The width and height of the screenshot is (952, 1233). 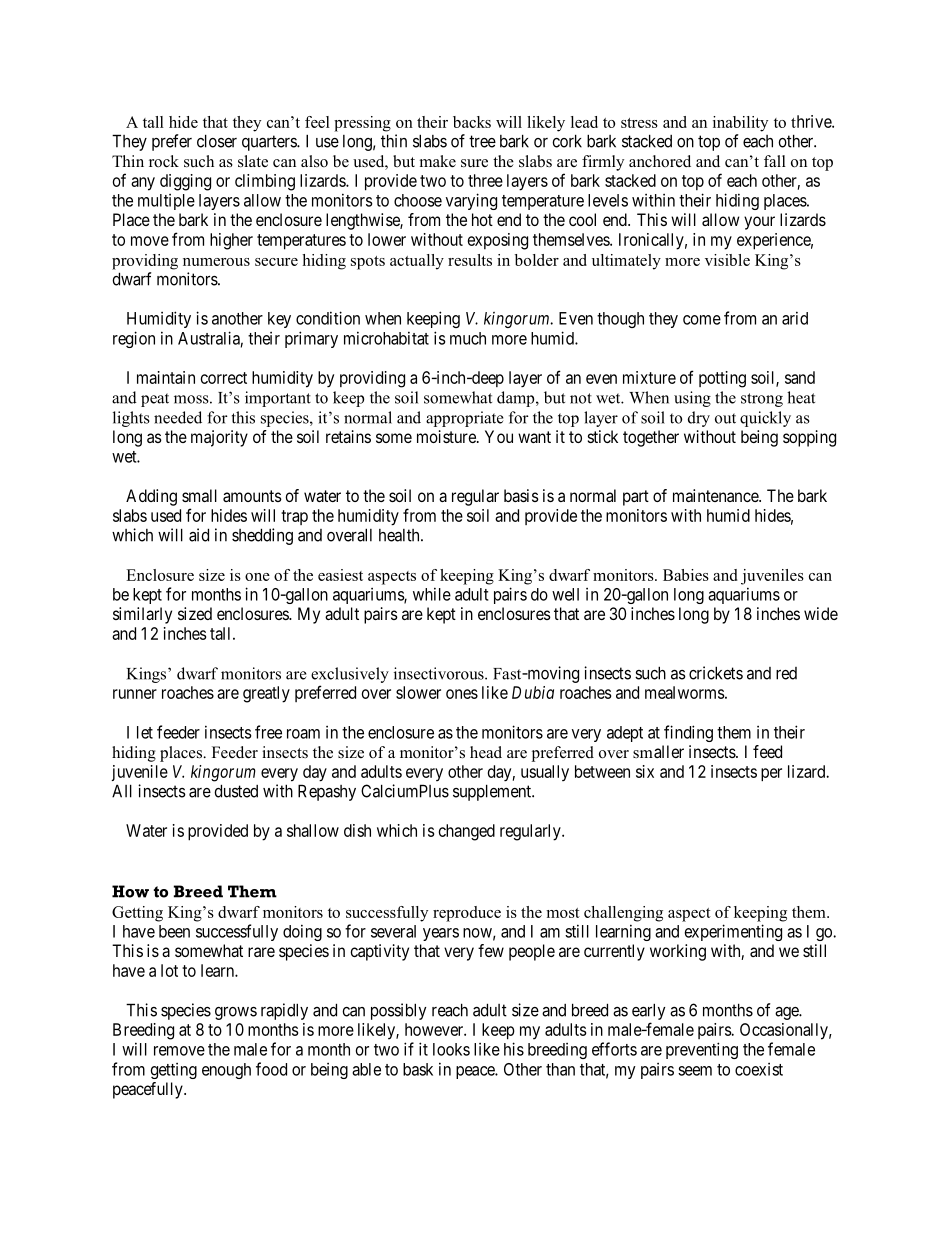 I want to click on quickly, so click(x=765, y=419).
